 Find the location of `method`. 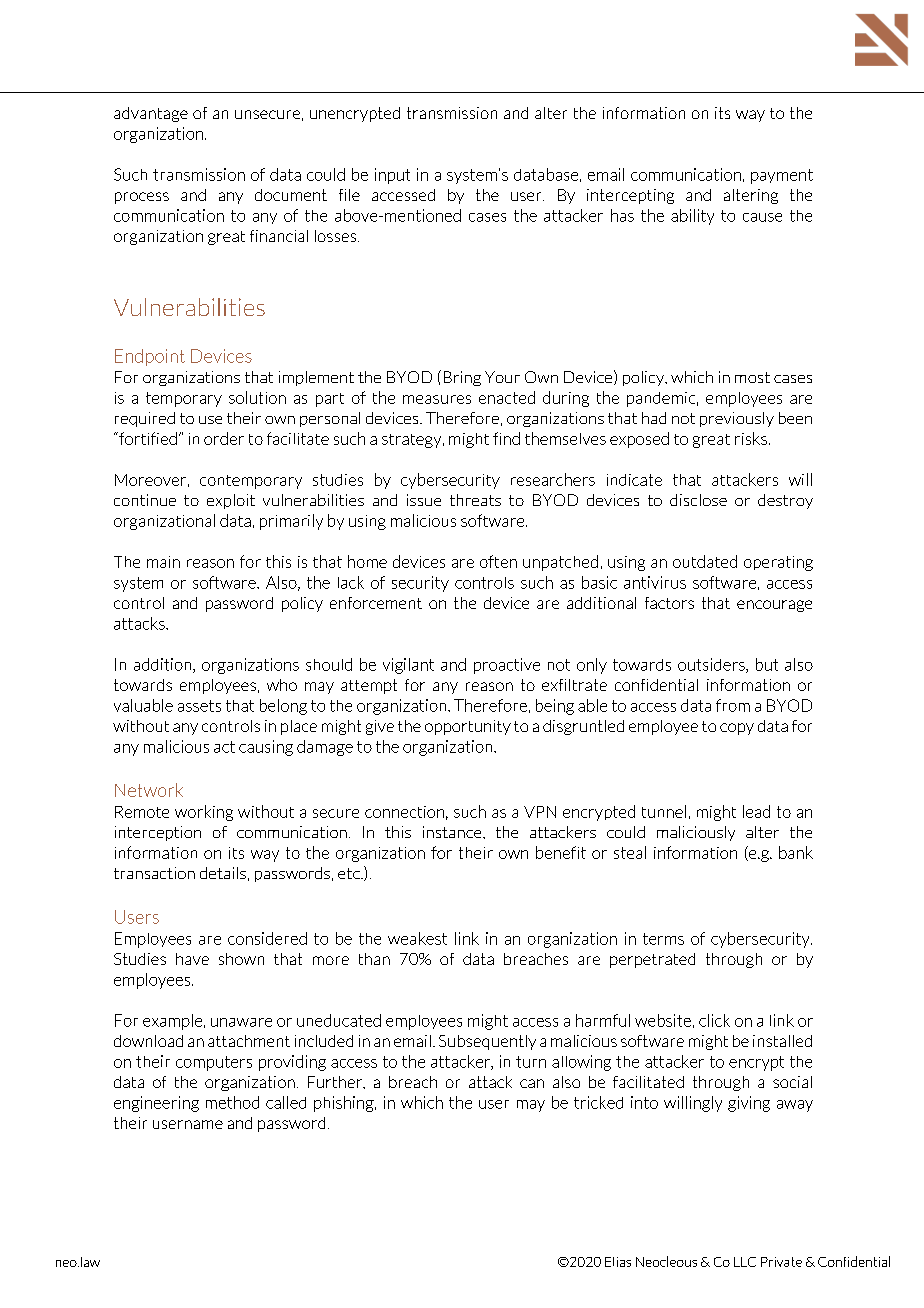

method is located at coordinates (232, 1102).
